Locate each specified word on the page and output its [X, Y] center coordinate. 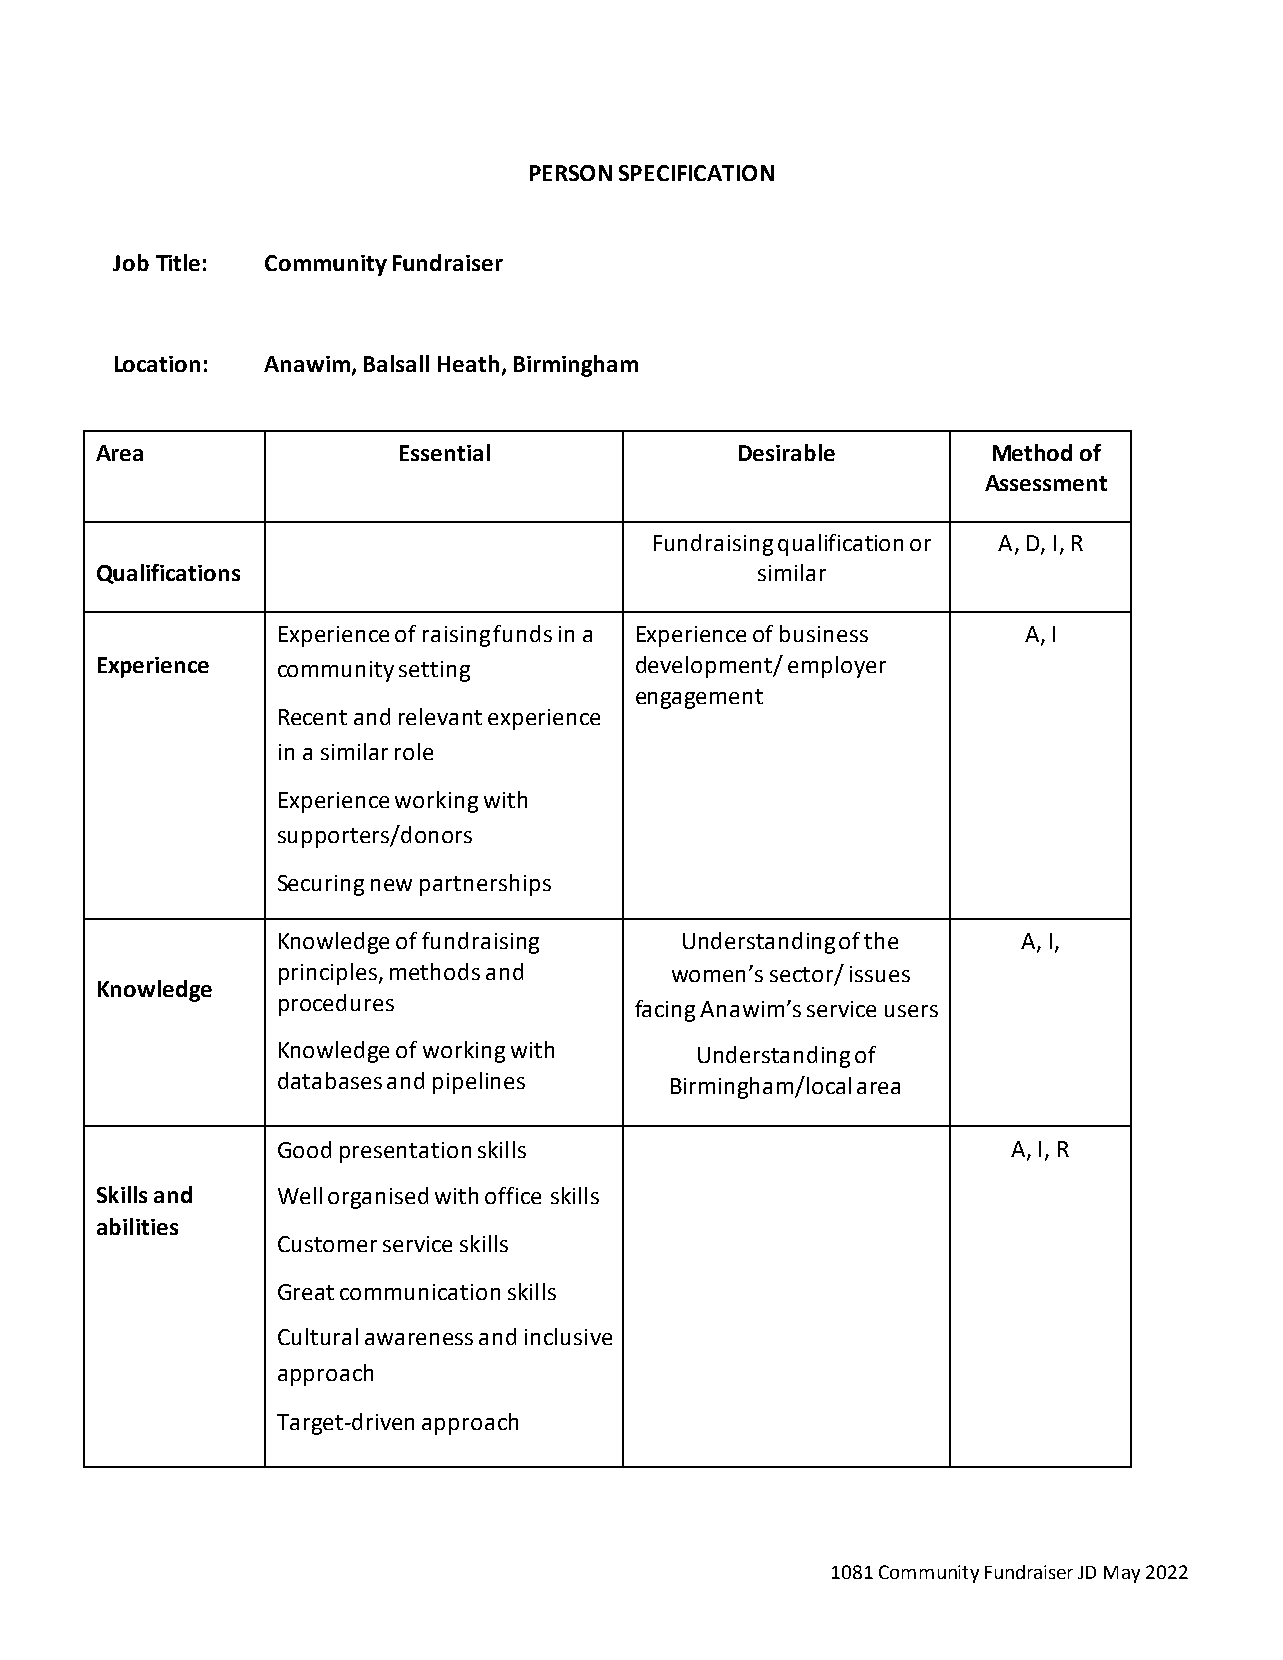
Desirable [787, 452]
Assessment [1046, 483]
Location [157, 364]
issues [880, 974]
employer [837, 667]
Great [306, 1292]
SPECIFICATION [696, 173]
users [911, 1011]
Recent [313, 717]
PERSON [571, 173]
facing [665, 1011]
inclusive [568, 1336]
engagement [699, 699]
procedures [336, 1005]
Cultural [318, 1336]
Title [178, 262]
